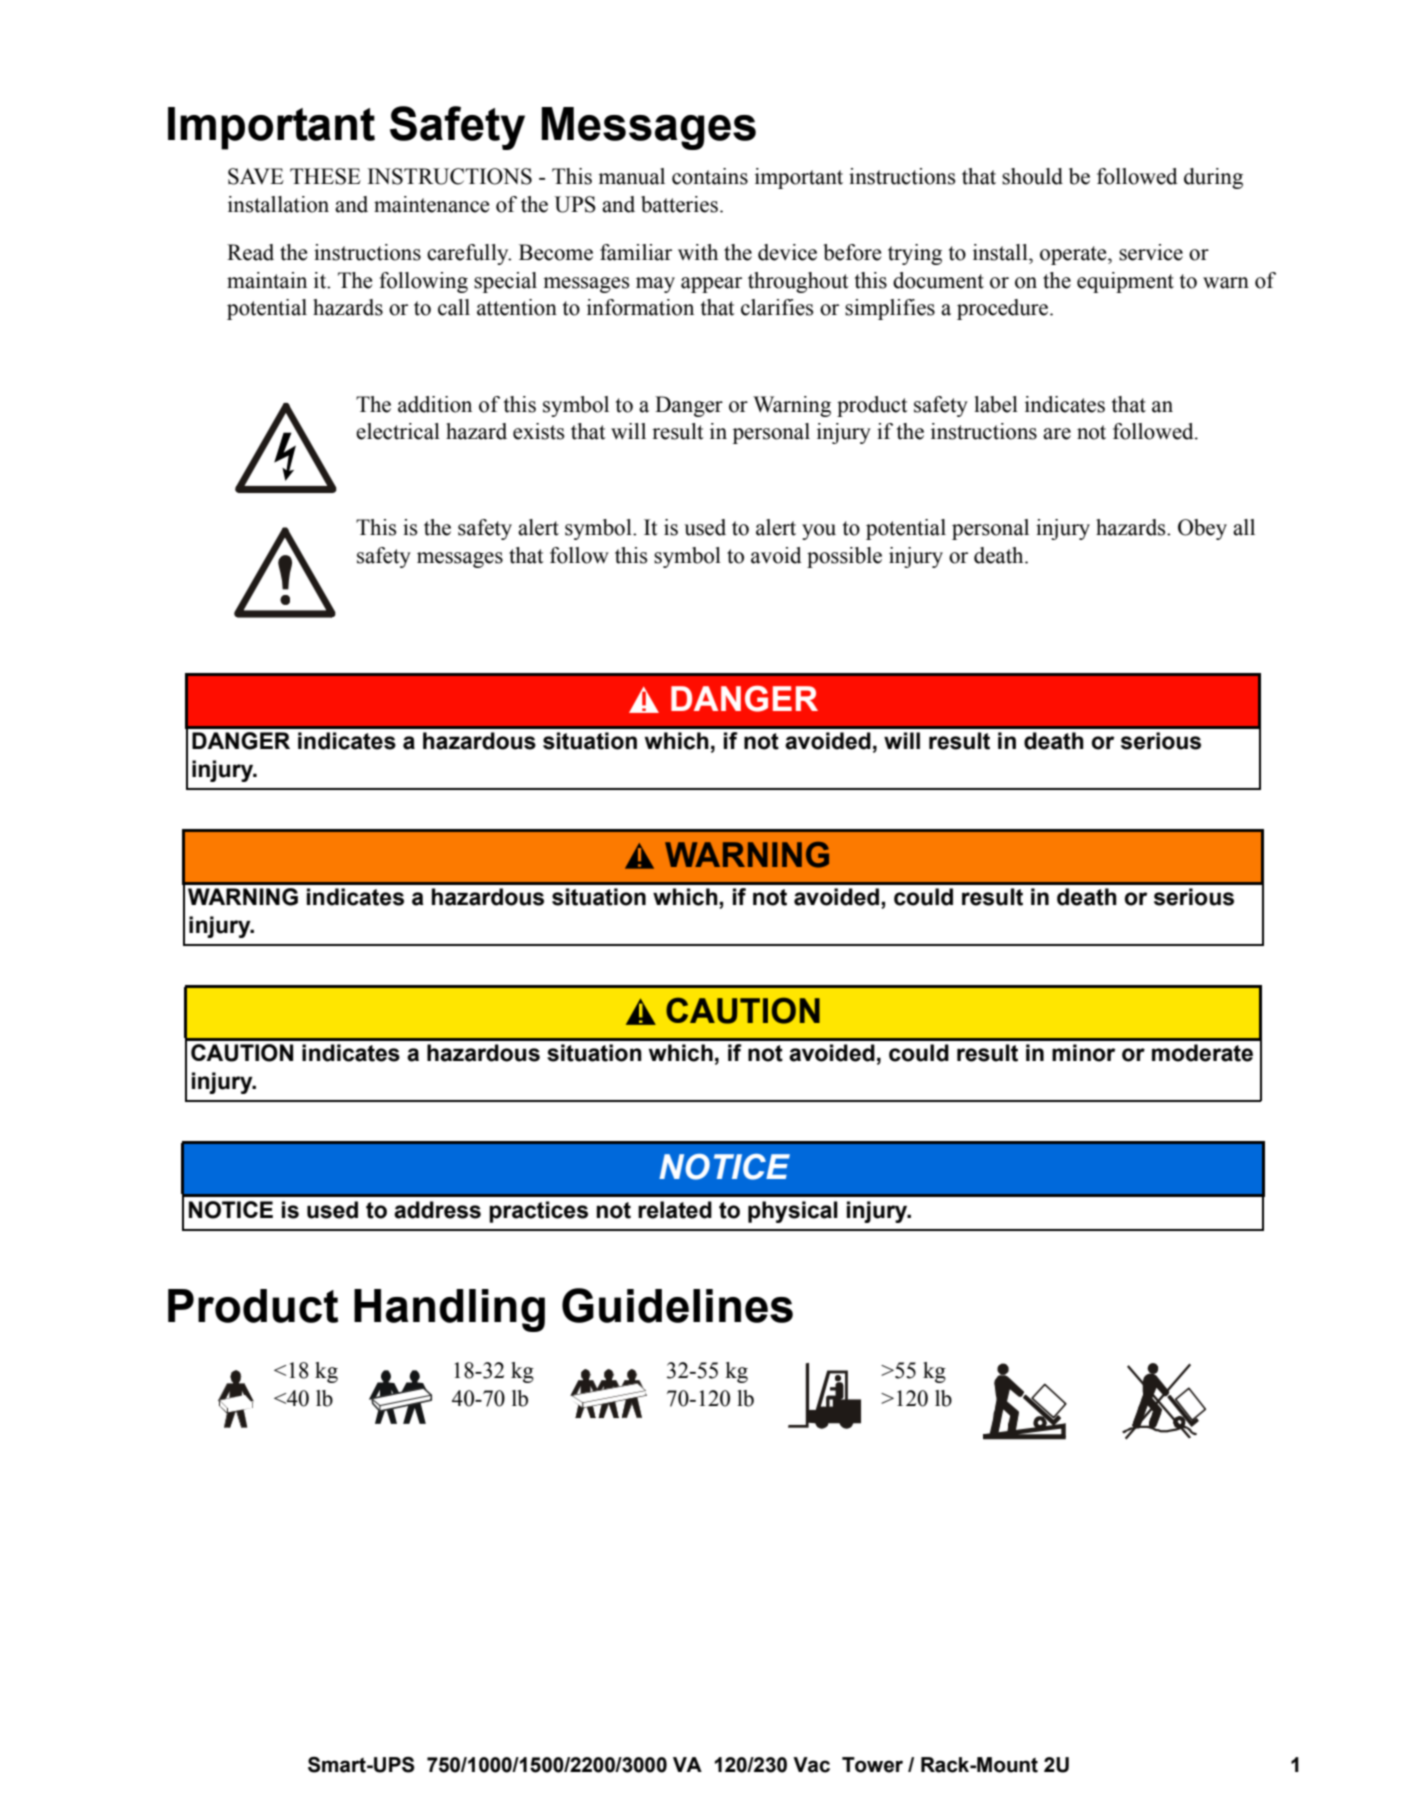 This screenshot has width=1405, height=1818. Describe the element at coordinates (819, 532) in the screenshot. I see `you` at that location.
